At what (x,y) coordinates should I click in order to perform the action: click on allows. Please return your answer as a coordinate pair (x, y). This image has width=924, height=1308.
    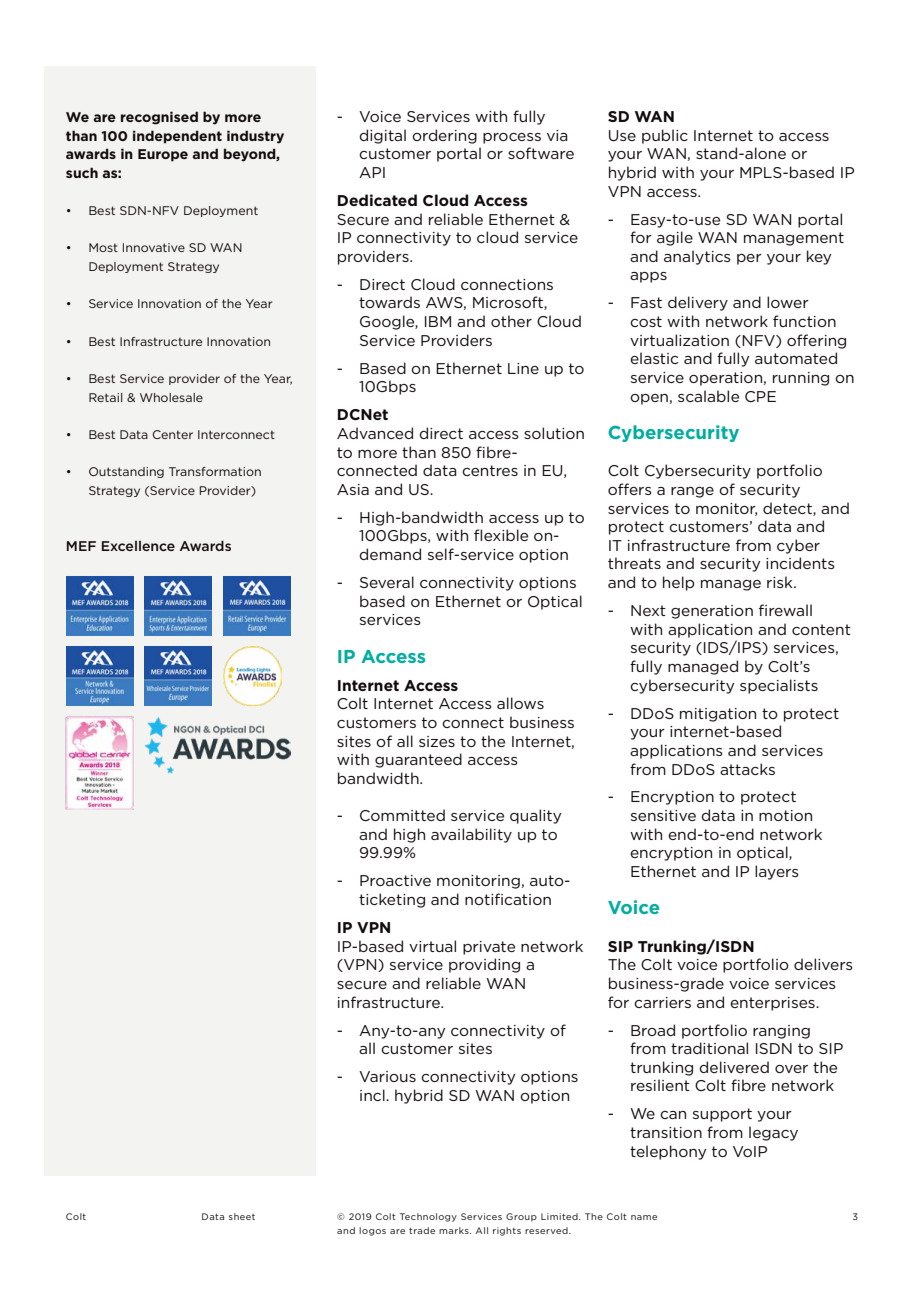
    Looking at the image, I should click on (520, 703).
